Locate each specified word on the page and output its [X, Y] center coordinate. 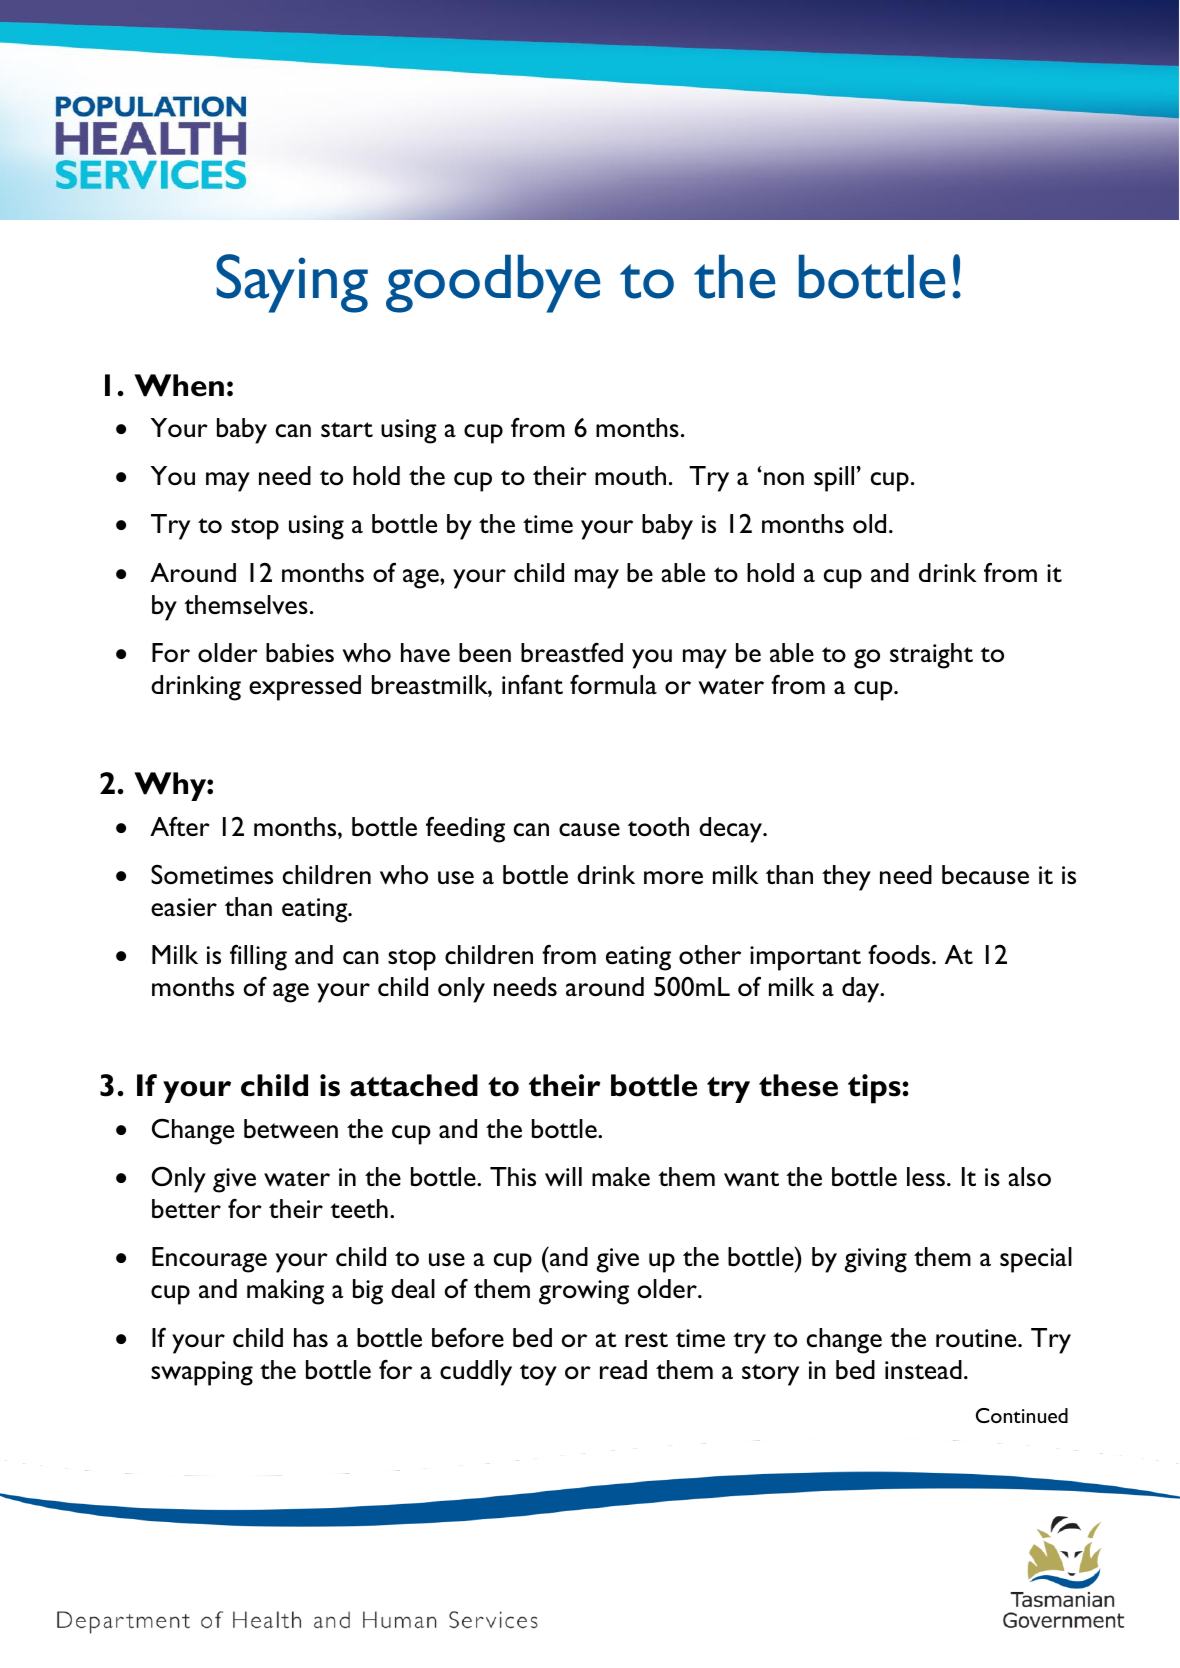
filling [258, 958]
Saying [292, 283]
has [311, 1337]
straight [931, 656]
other [710, 954]
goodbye [493, 283]
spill [834, 479]
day [862, 990]
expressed [305, 688]
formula [613, 684]
